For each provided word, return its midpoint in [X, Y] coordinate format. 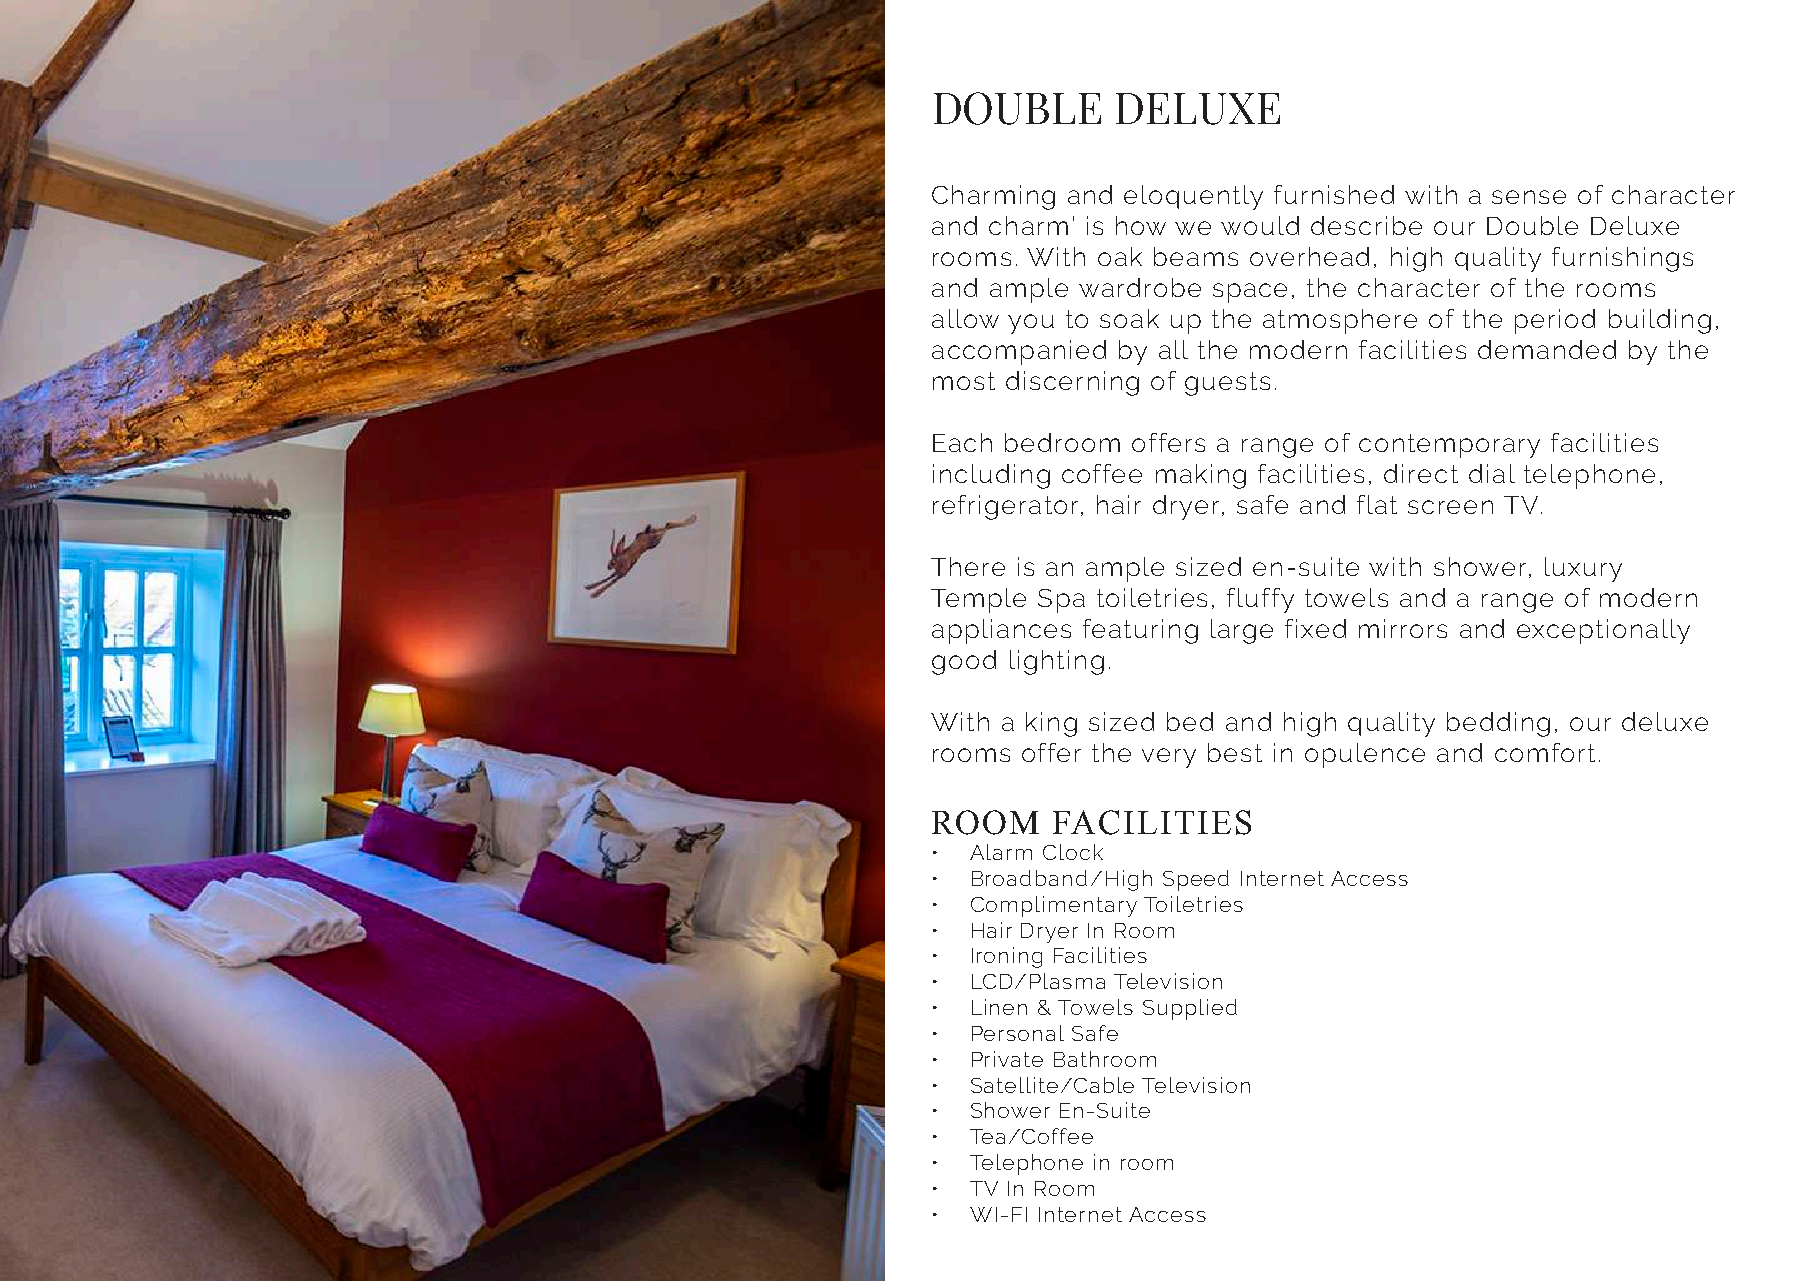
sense [1529, 197]
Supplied [1190, 1009]
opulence [1365, 755]
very [1169, 758]
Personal [1018, 1033]
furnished [1334, 194]
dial [1492, 473]
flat [1377, 504]
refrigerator [1005, 507]
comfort [1545, 752]
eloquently [1193, 197]
